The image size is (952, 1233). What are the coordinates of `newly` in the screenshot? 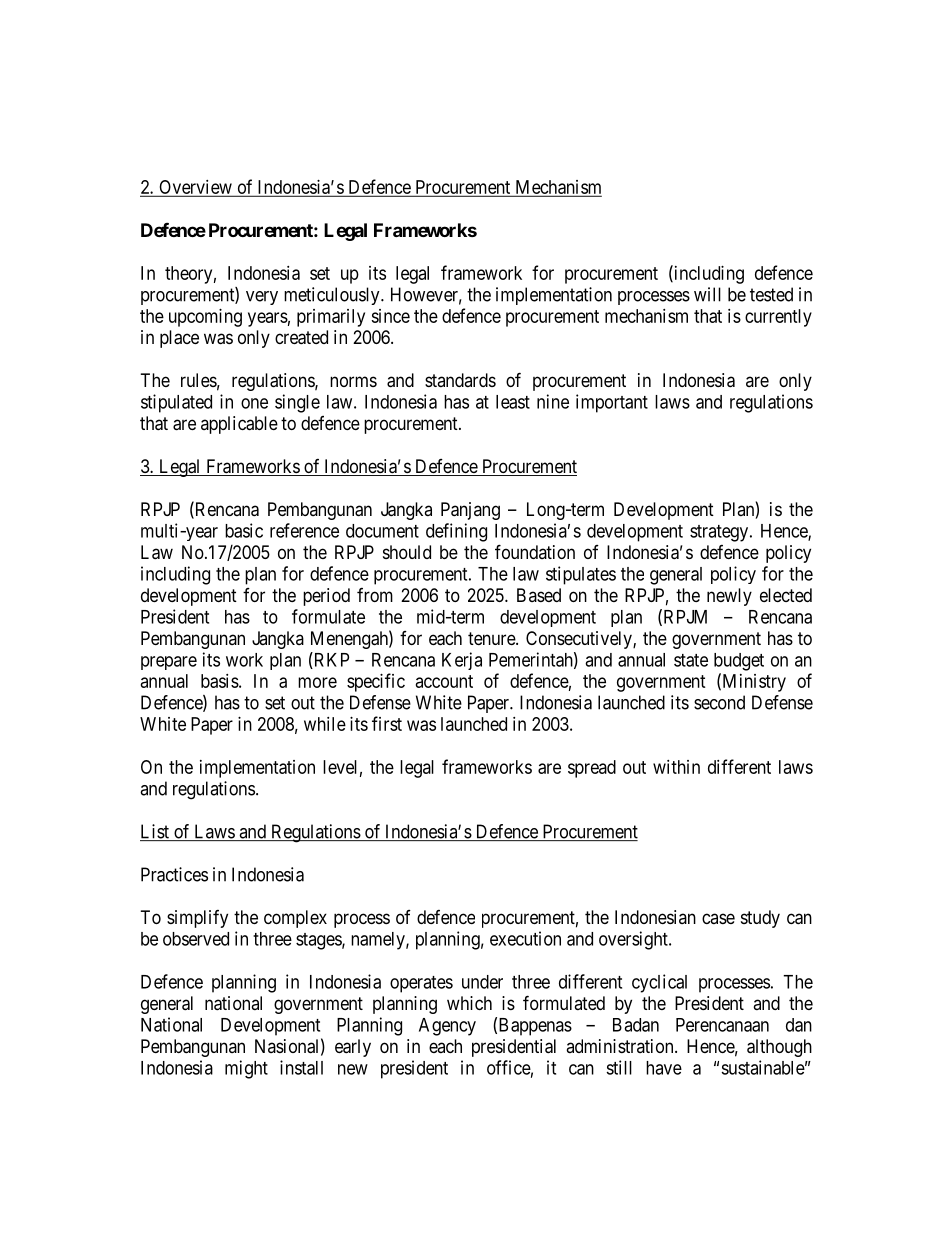 It's located at (729, 597).
